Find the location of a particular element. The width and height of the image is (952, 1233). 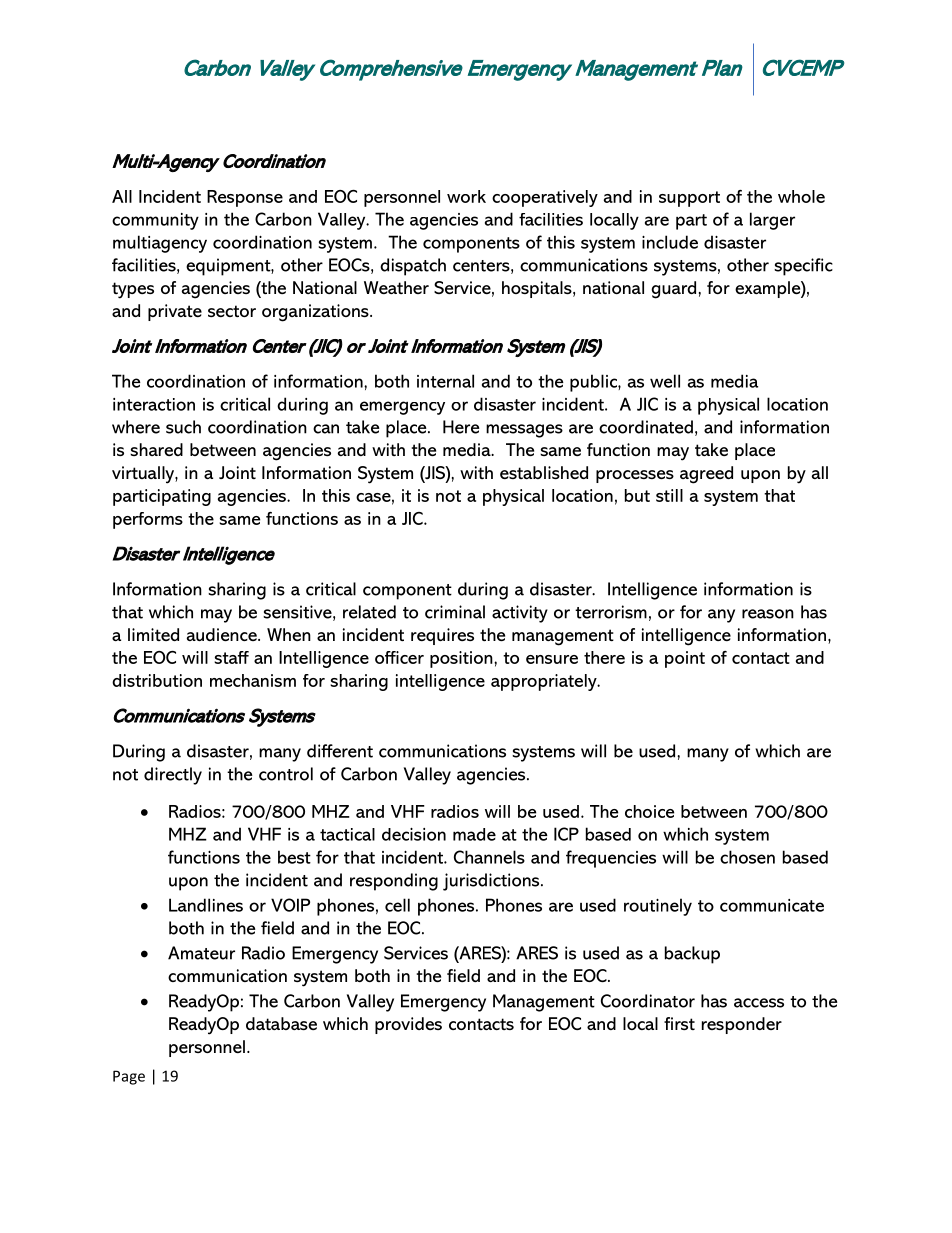

database is located at coordinates (281, 1023).
